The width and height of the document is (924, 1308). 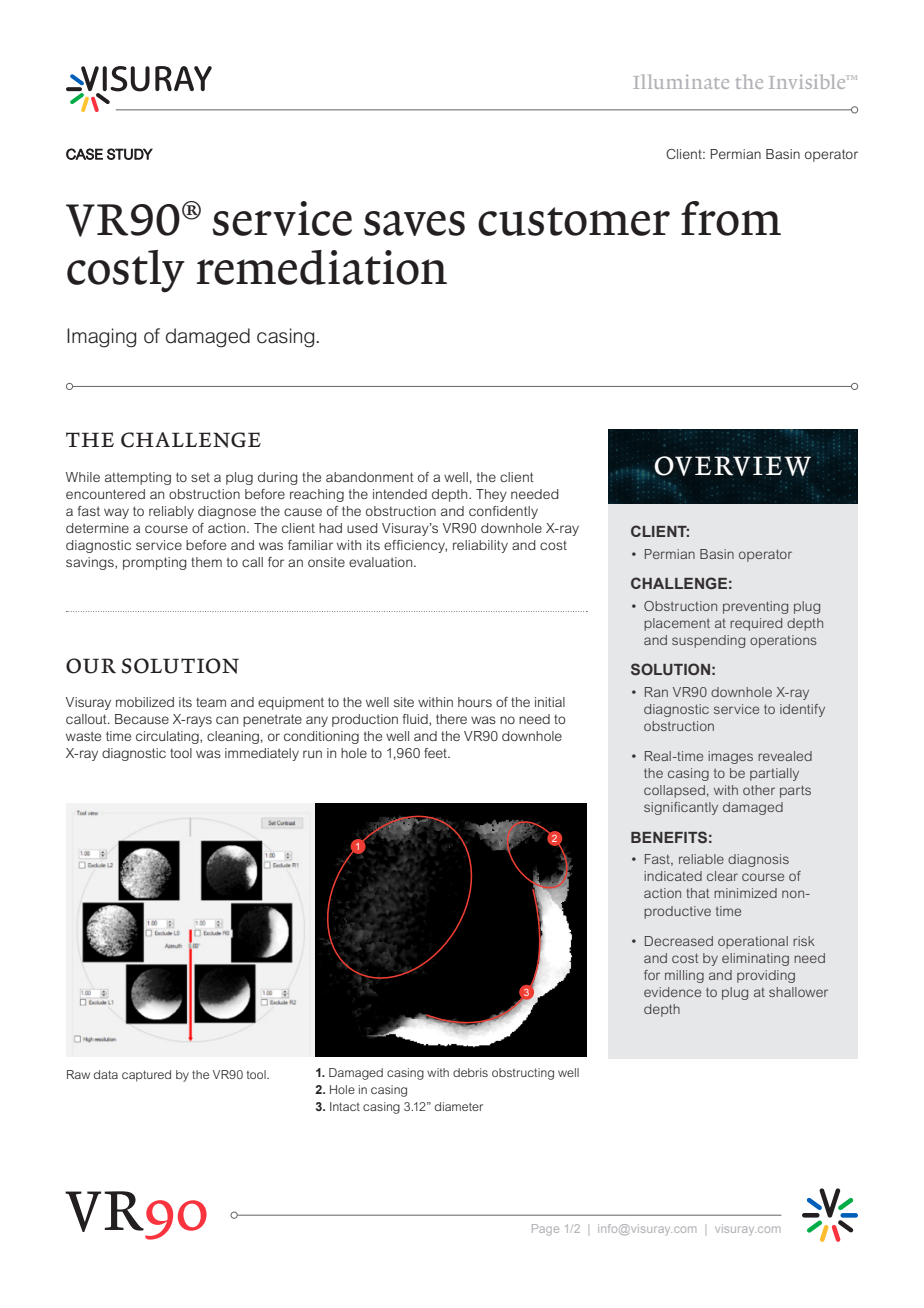 I want to click on data, so click(x=106, y=1074).
